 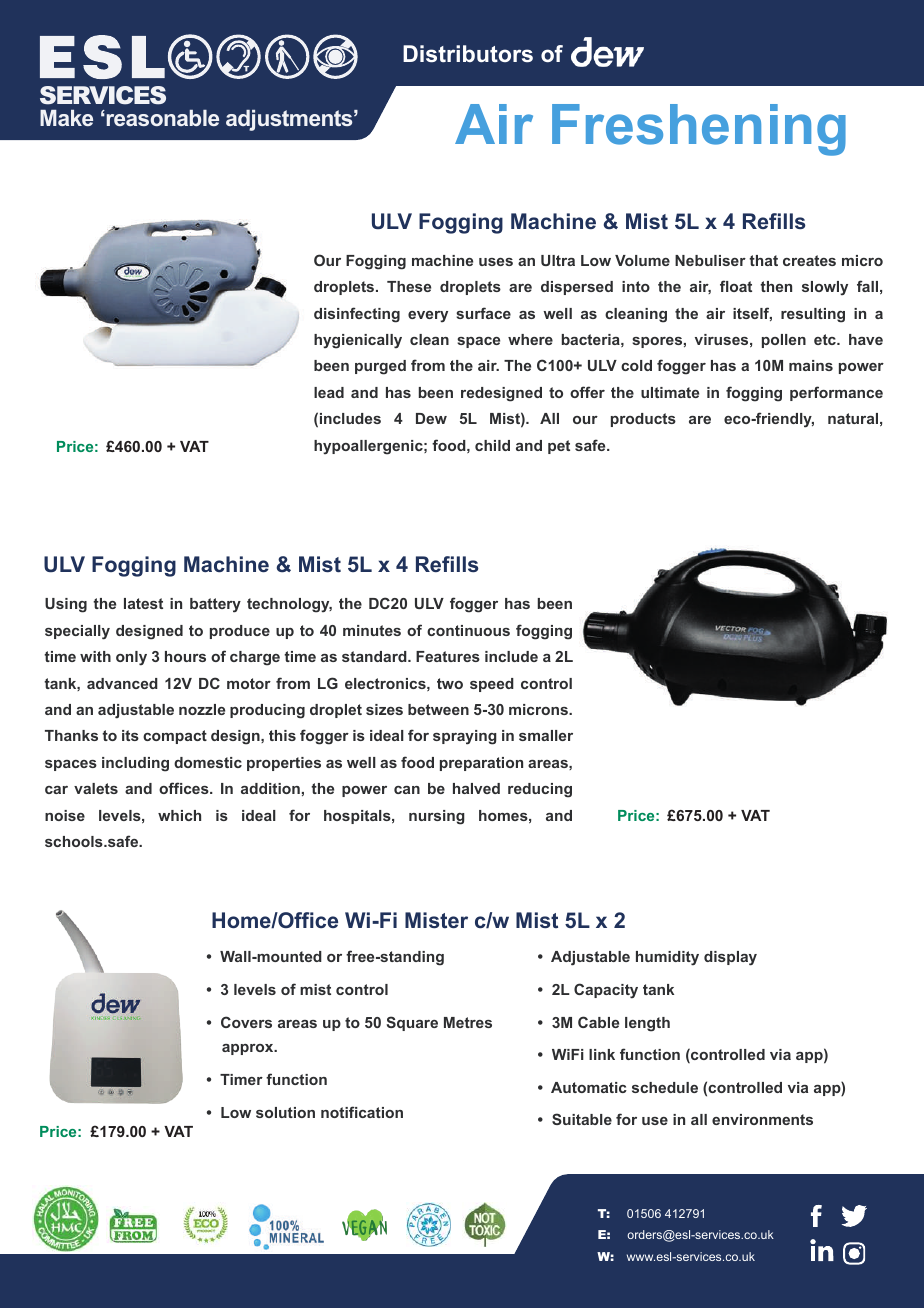 What do you see at coordinates (437, 817) in the screenshot?
I see `nursing` at bounding box center [437, 817].
